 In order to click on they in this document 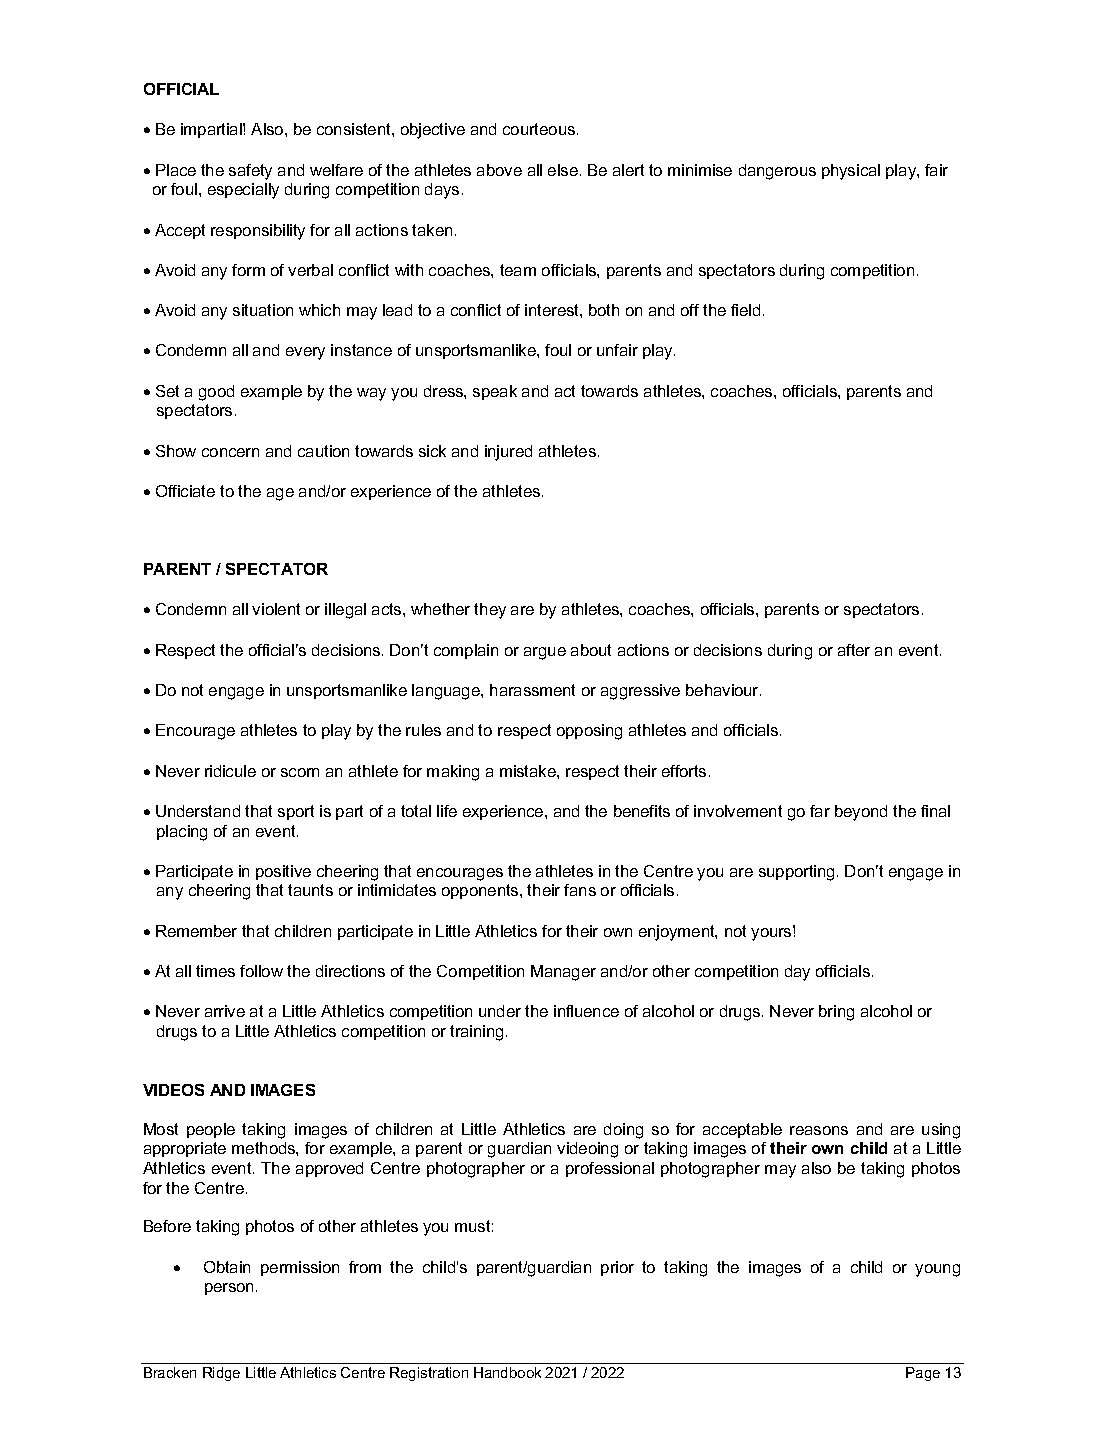, I will do `click(490, 611)`.
